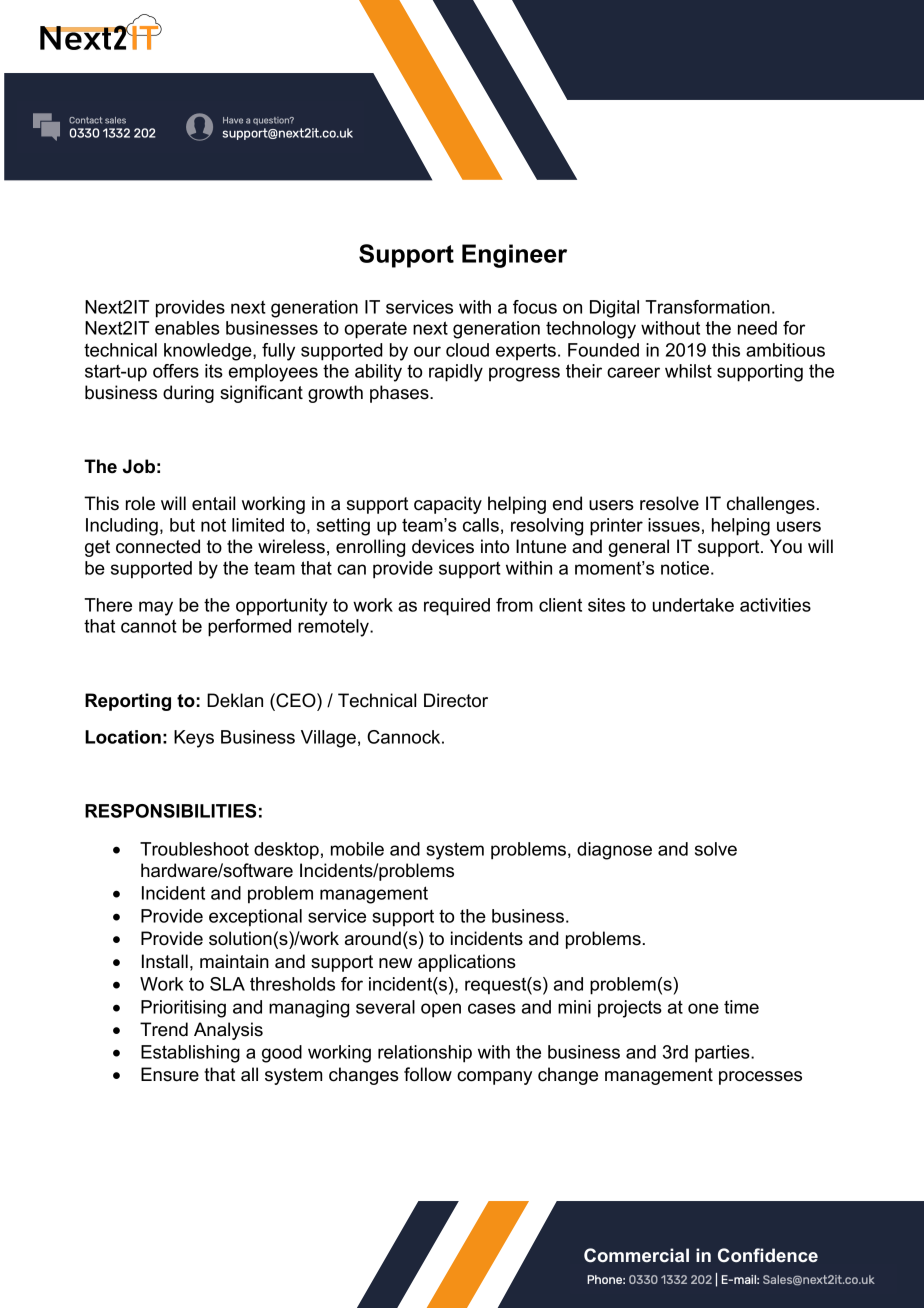  I want to click on diagnose, so click(614, 851).
